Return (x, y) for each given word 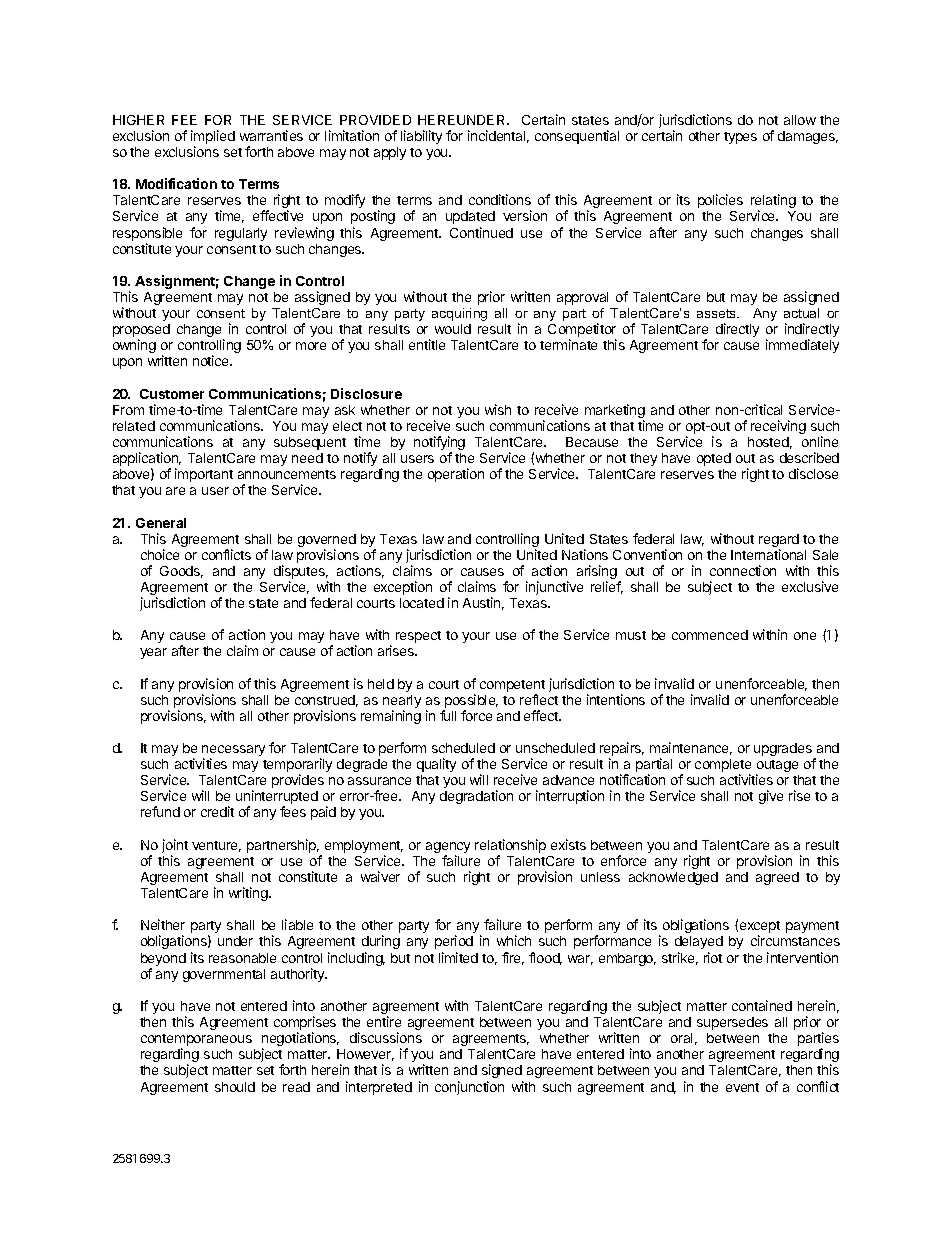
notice (212, 360)
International (768, 554)
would (453, 329)
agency (448, 849)
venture (216, 846)
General (161, 523)
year (153, 653)
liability (421, 137)
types (740, 138)
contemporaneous (196, 1041)
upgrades (783, 749)
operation (456, 475)
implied (213, 138)
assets (718, 313)
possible (470, 702)
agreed (777, 878)
